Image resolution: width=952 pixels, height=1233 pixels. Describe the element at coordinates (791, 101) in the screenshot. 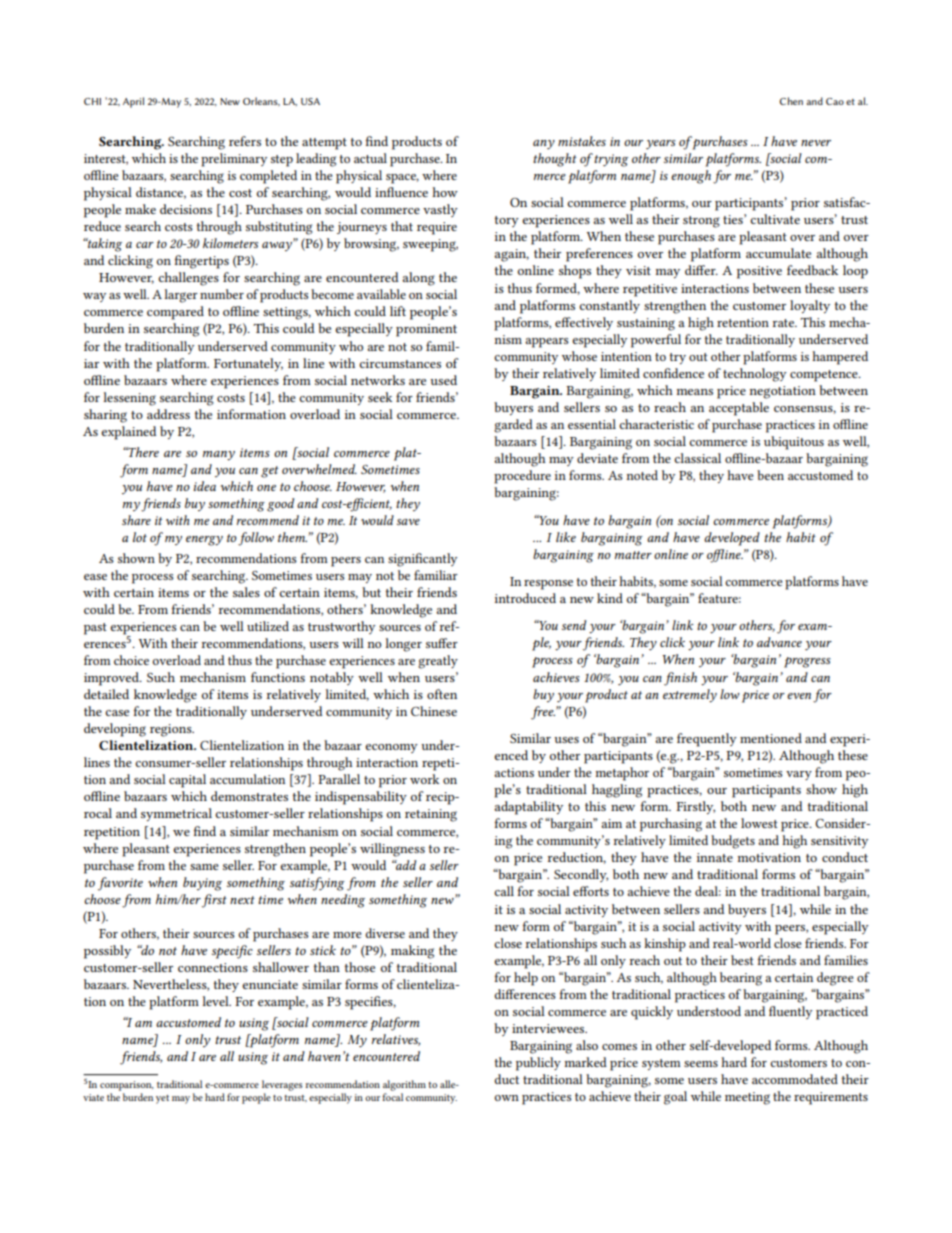

I see `Chen` at that location.
